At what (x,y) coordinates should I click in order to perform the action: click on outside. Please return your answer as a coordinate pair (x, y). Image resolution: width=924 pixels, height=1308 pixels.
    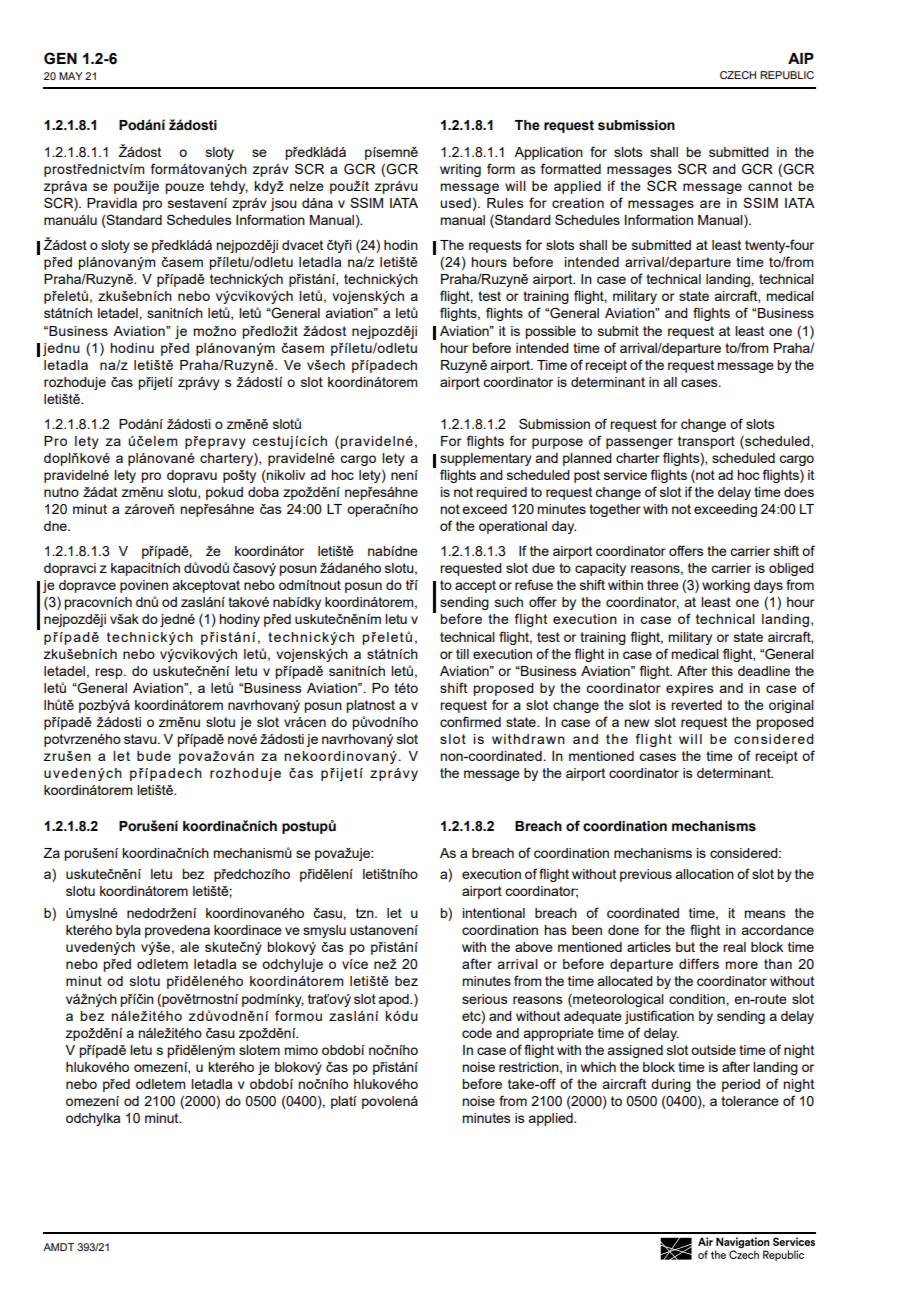
    Looking at the image, I should click on (713, 1050).
